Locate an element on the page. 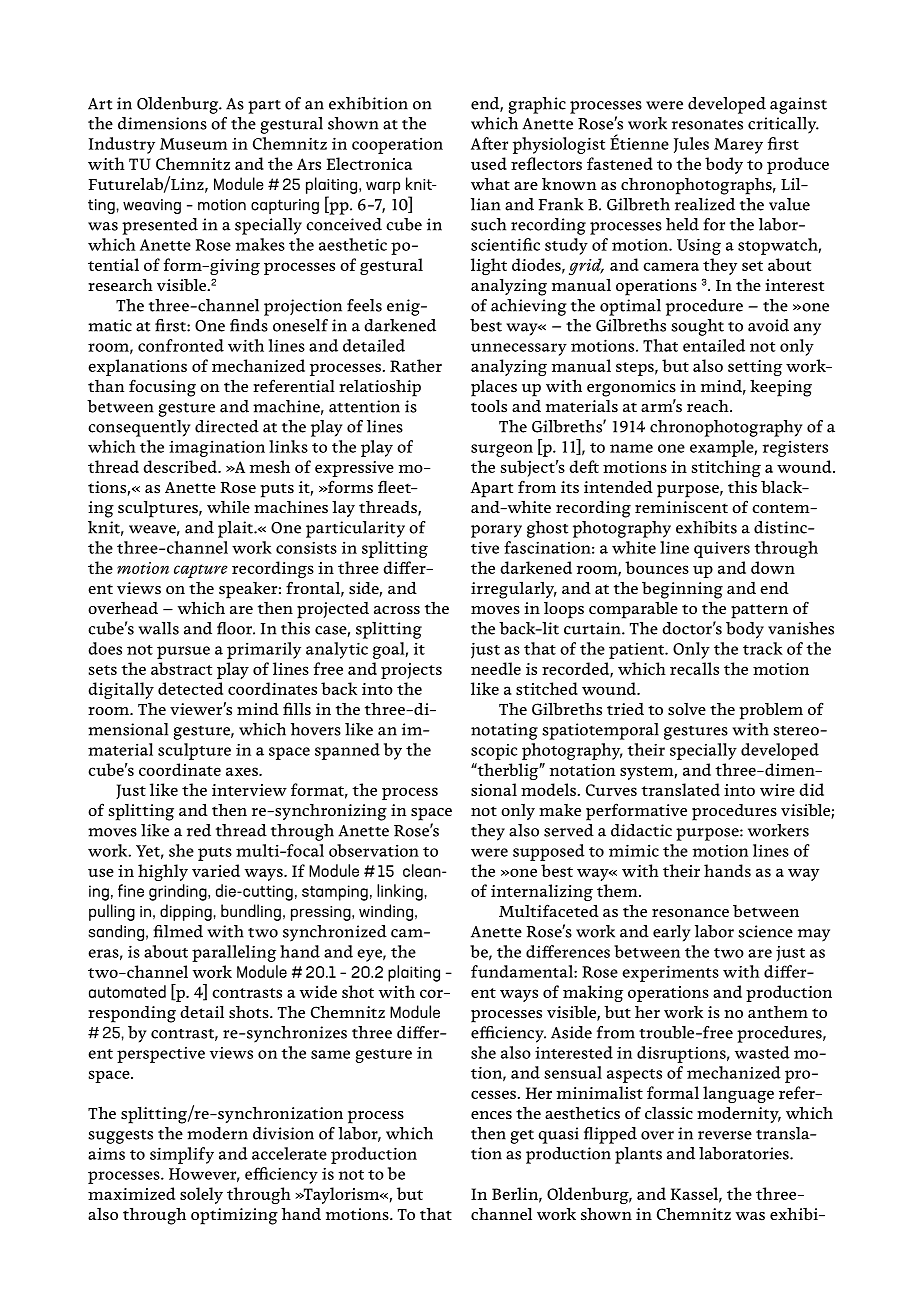  stitching is located at coordinates (726, 468).
